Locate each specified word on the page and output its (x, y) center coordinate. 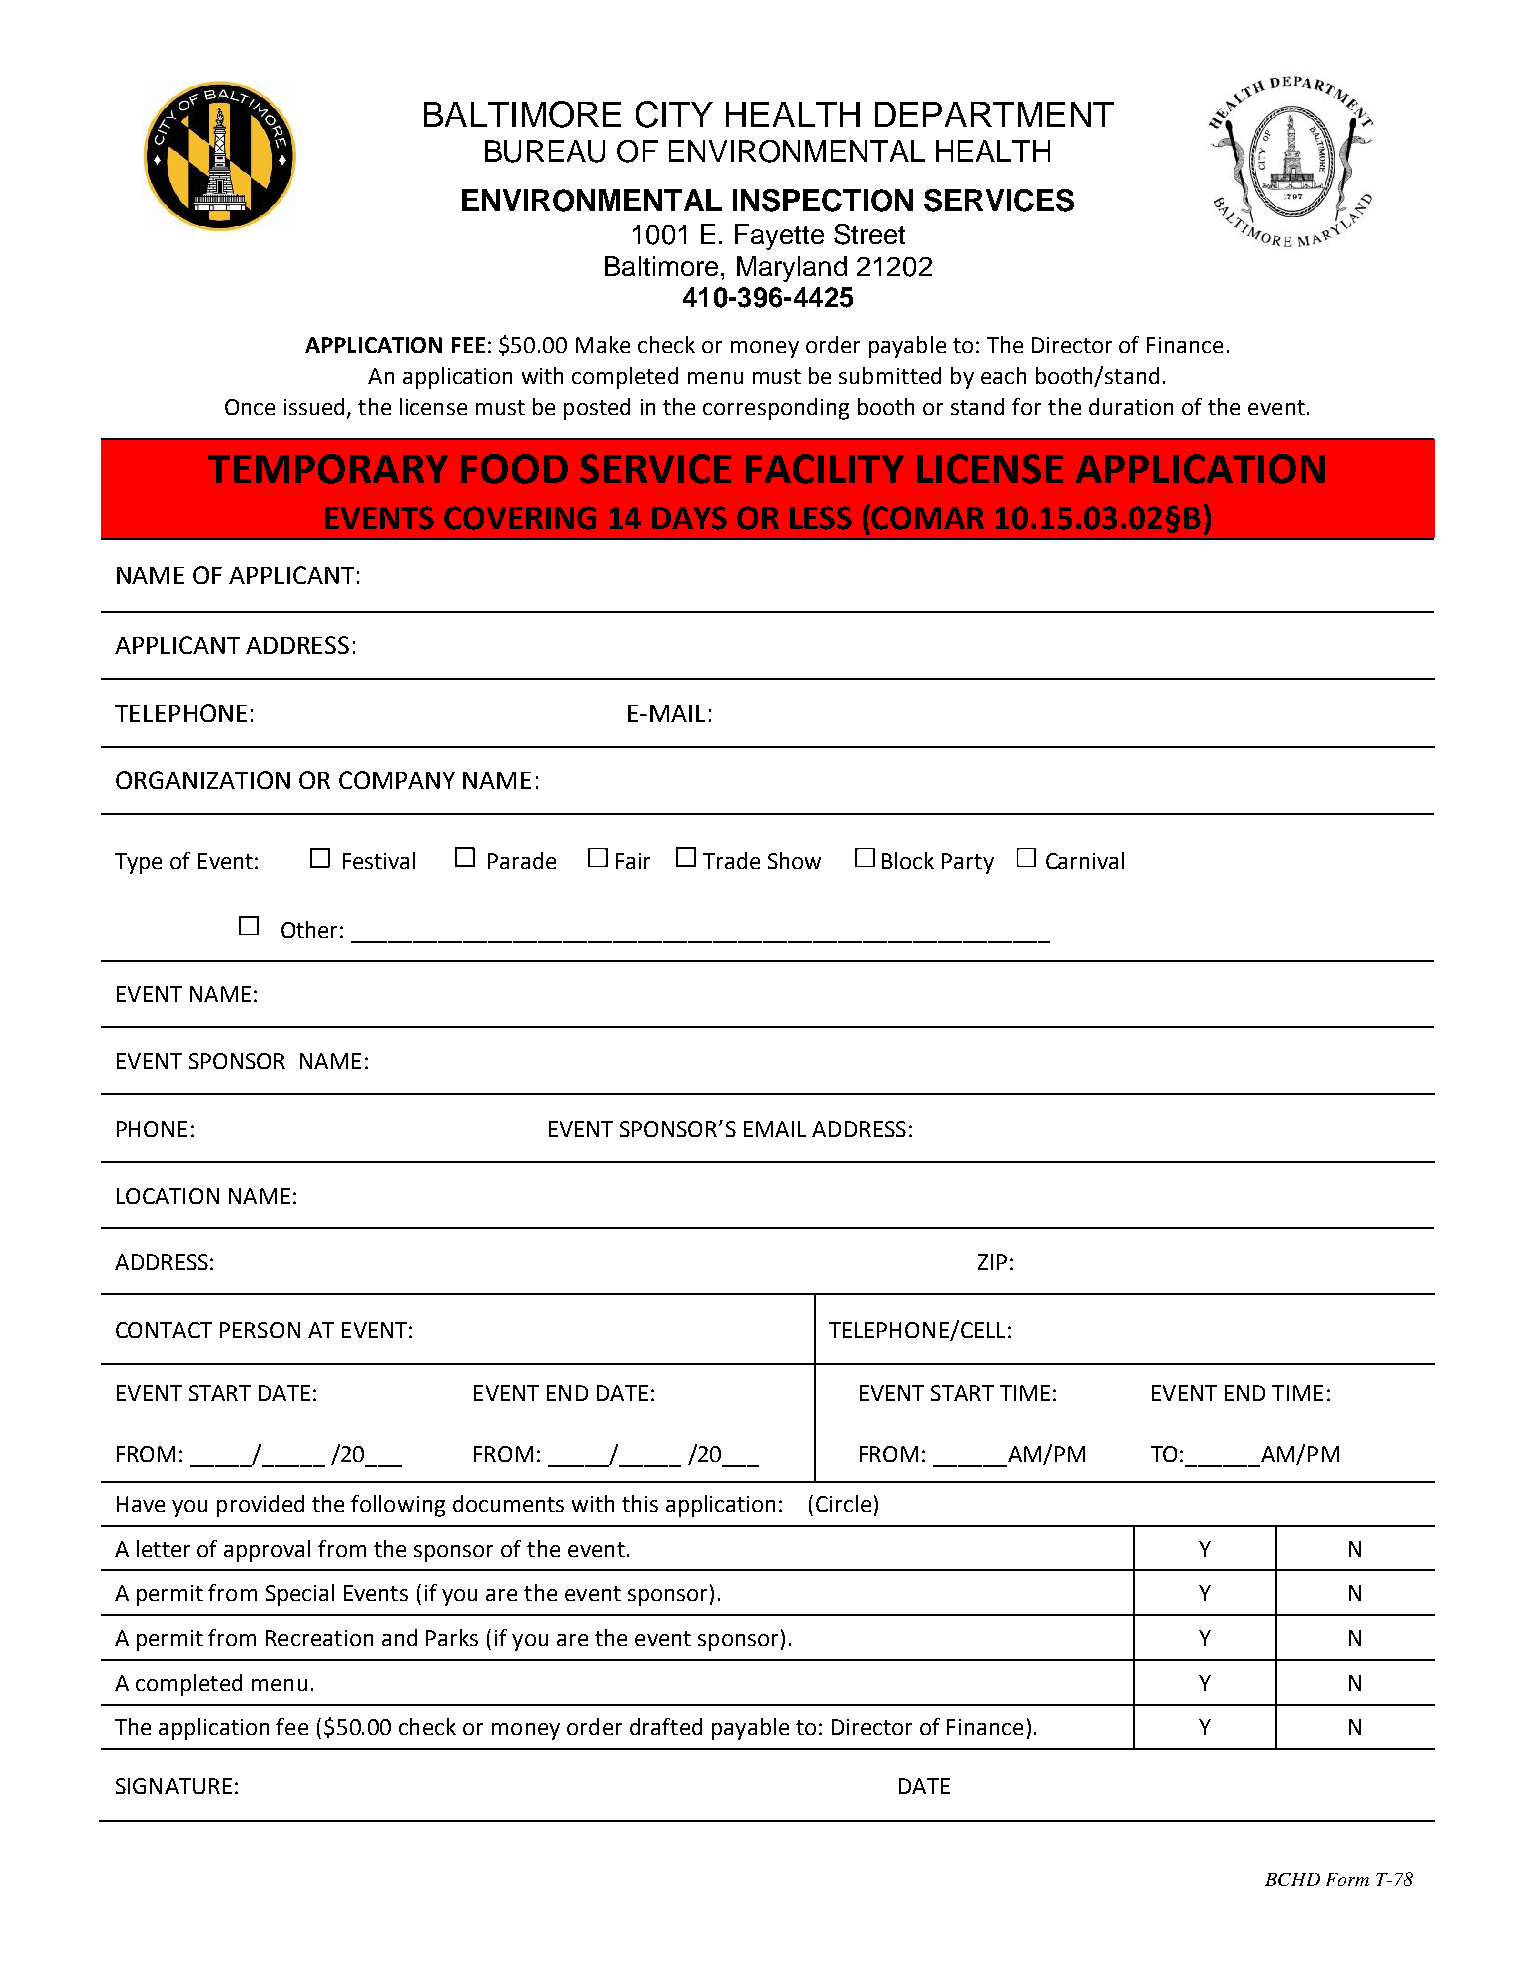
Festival (379, 860)
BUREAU (545, 151)
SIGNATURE (174, 1786)
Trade (731, 860)
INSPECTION (823, 200)
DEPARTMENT (994, 114)
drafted (666, 1726)
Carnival (1085, 860)
